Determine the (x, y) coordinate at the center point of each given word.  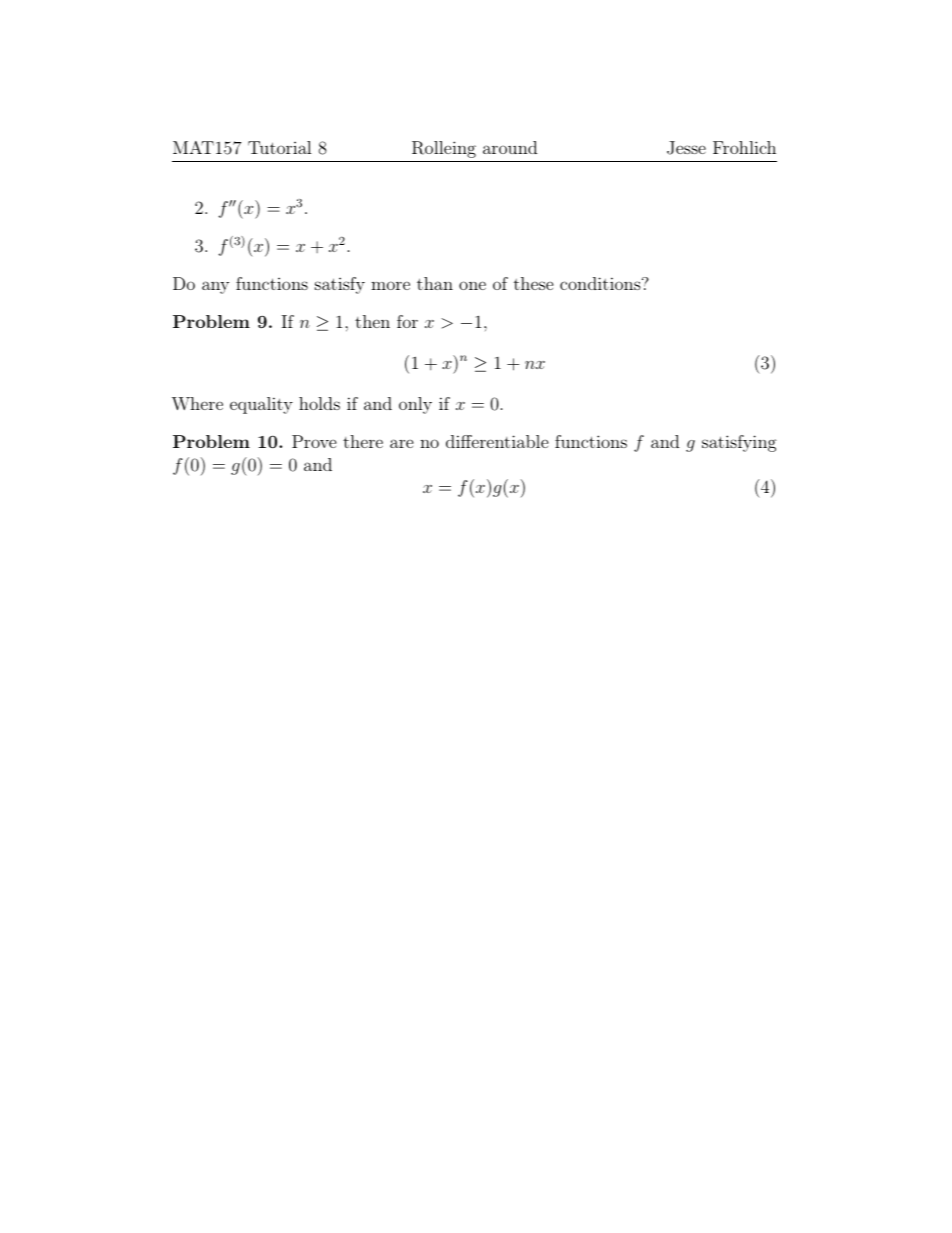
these (533, 283)
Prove (314, 441)
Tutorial (280, 147)
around (510, 147)
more (390, 285)
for (407, 321)
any (215, 287)
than (435, 283)
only (415, 405)
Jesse (686, 148)
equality (261, 405)
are (402, 443)
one (472, 285)
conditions (600, 283)
